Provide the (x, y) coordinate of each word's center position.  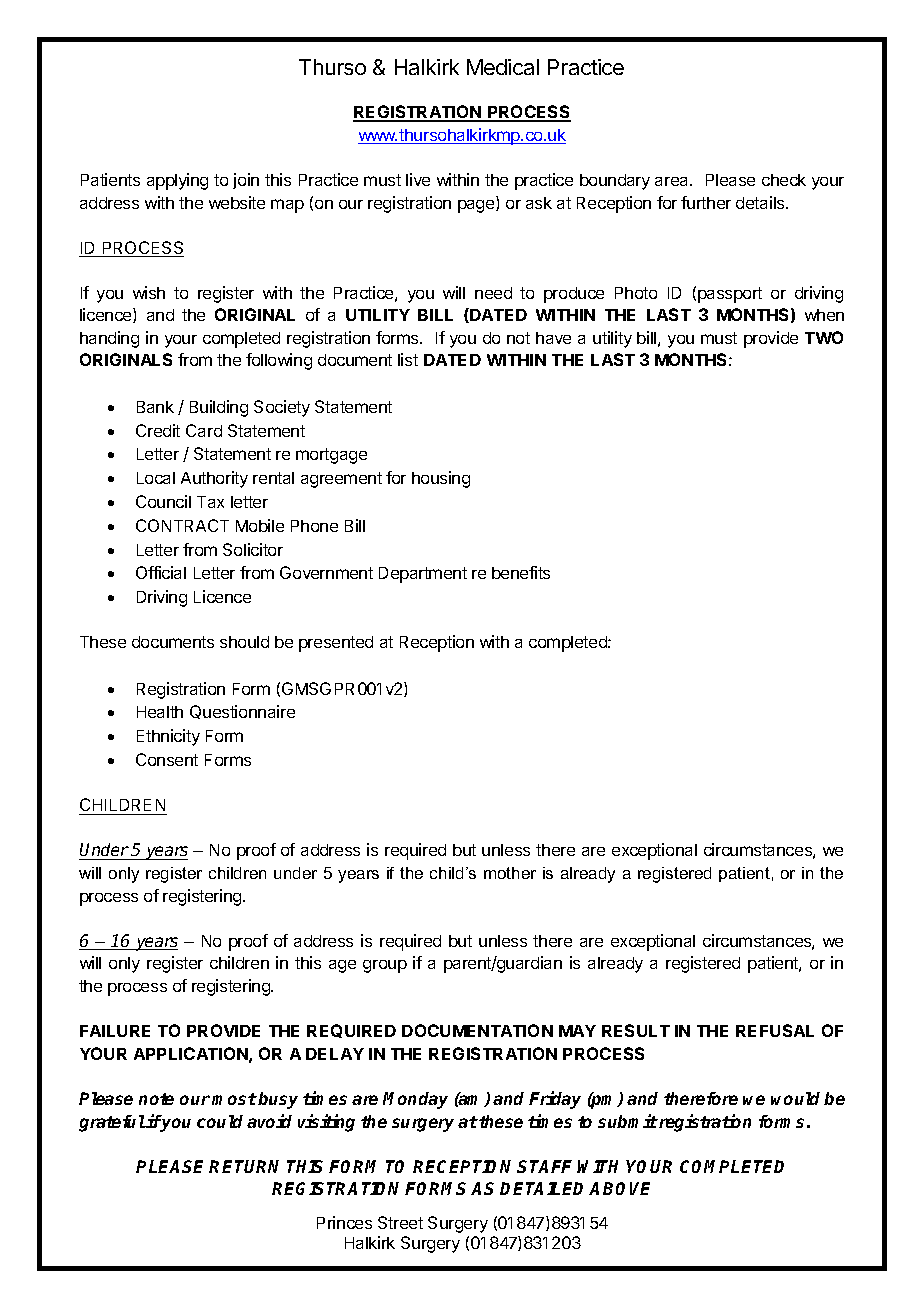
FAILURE (115, 1031)
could (220, 1121)
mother (510, 873)
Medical (503, 67)
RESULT (636, 1030)
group (385, 966)
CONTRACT (182, 525)
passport (730, 295)
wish (149, 292)
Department (423, 575)
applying (177, 181)
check (784, 180)
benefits (521, 572)
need (493, 293)
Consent (167, 759)
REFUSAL (775, 1030)
